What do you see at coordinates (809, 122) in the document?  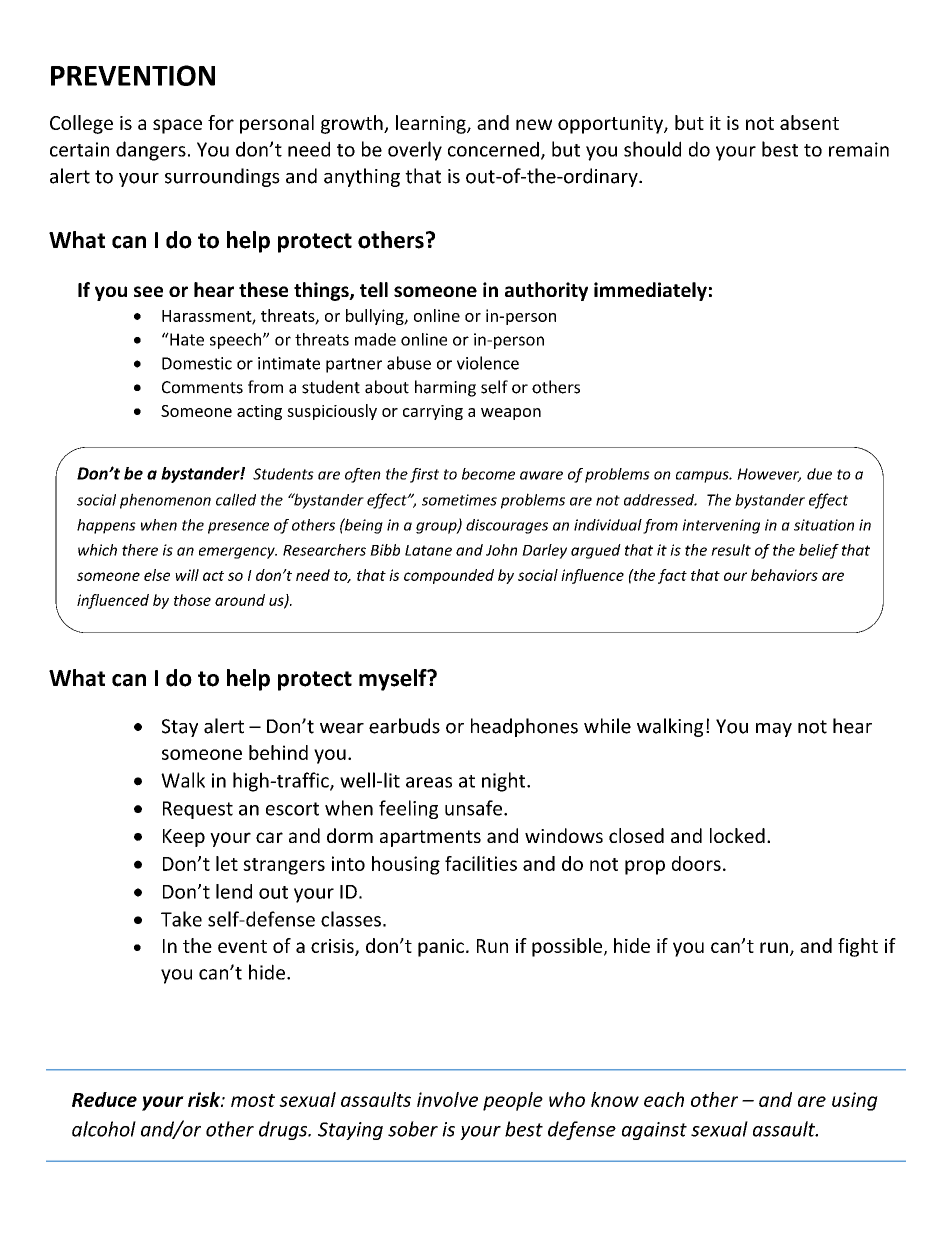 I see `absent` at bounding box center [809, 122].
